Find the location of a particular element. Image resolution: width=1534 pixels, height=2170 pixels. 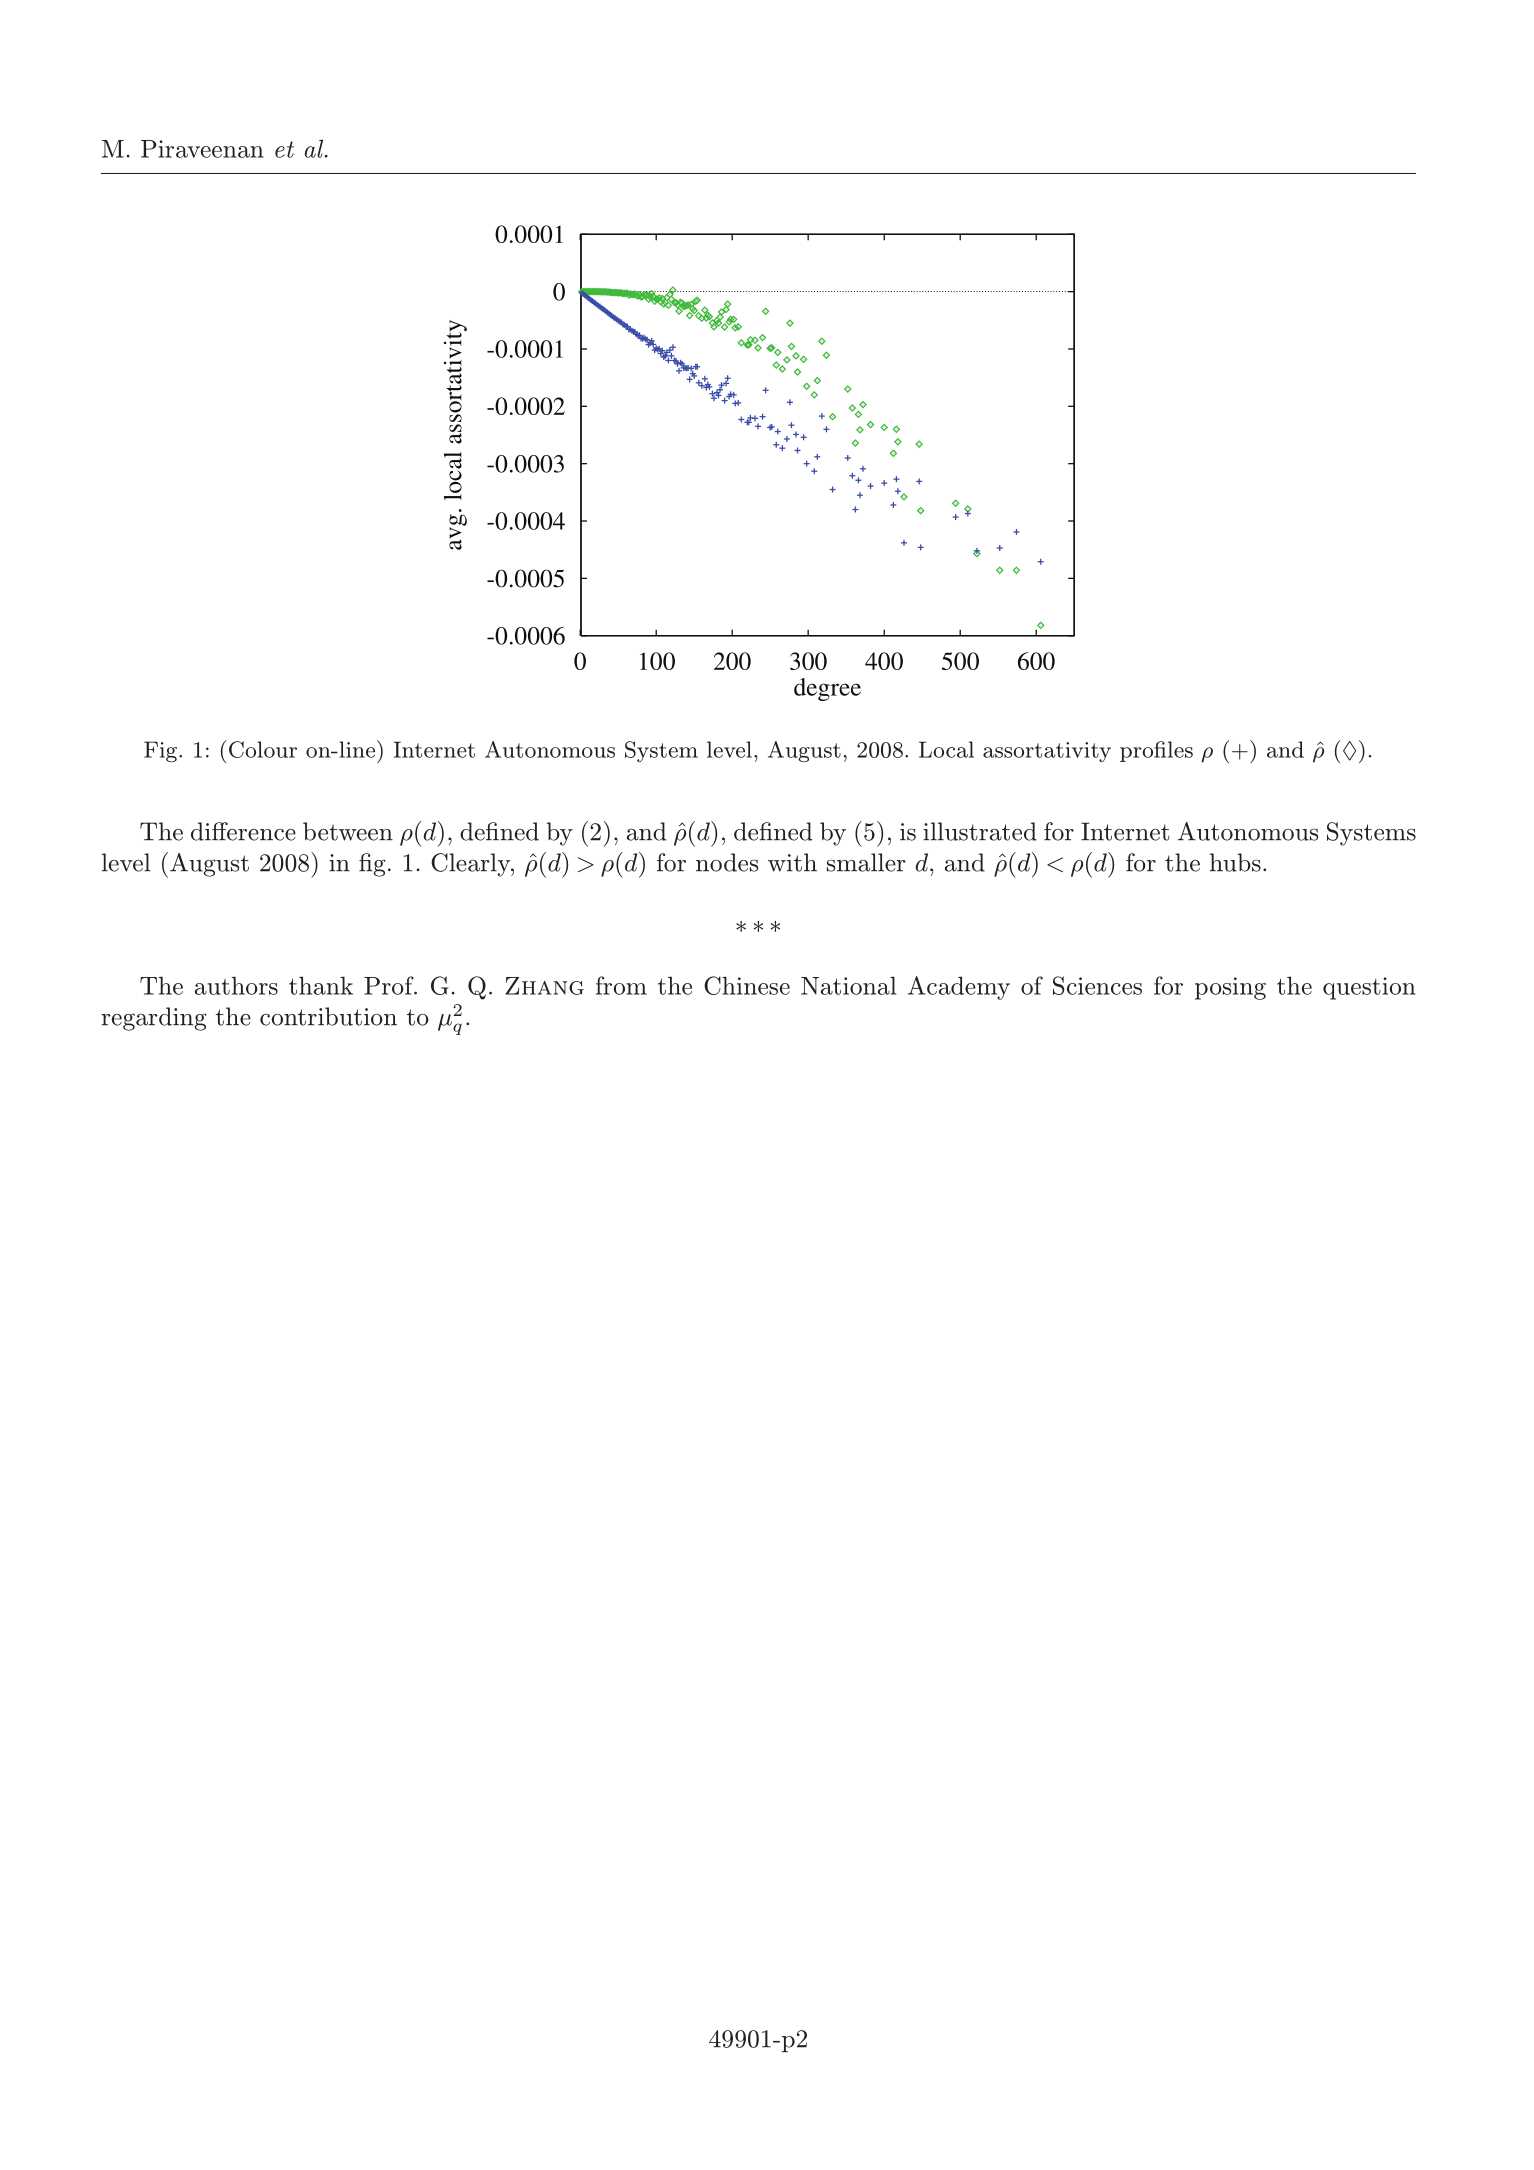

hubs is located at coordinates (1235, 862).
